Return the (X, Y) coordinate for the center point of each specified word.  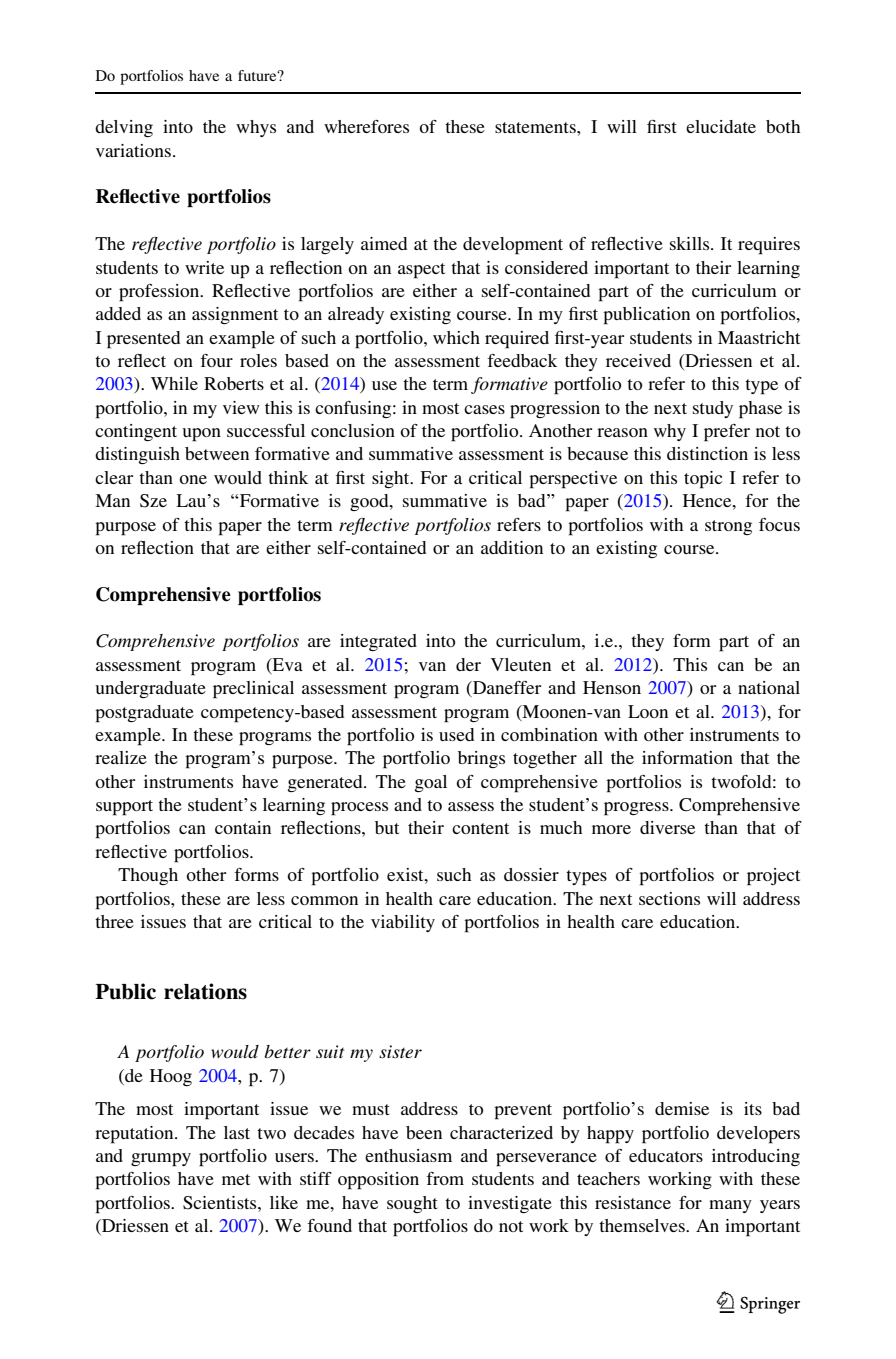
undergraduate (150, 689)
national (769, 687)
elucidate (721, 126)
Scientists (221, 1203)
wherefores (366, 126)
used (456, 734)
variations (133, 150)
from (445, 1178)
